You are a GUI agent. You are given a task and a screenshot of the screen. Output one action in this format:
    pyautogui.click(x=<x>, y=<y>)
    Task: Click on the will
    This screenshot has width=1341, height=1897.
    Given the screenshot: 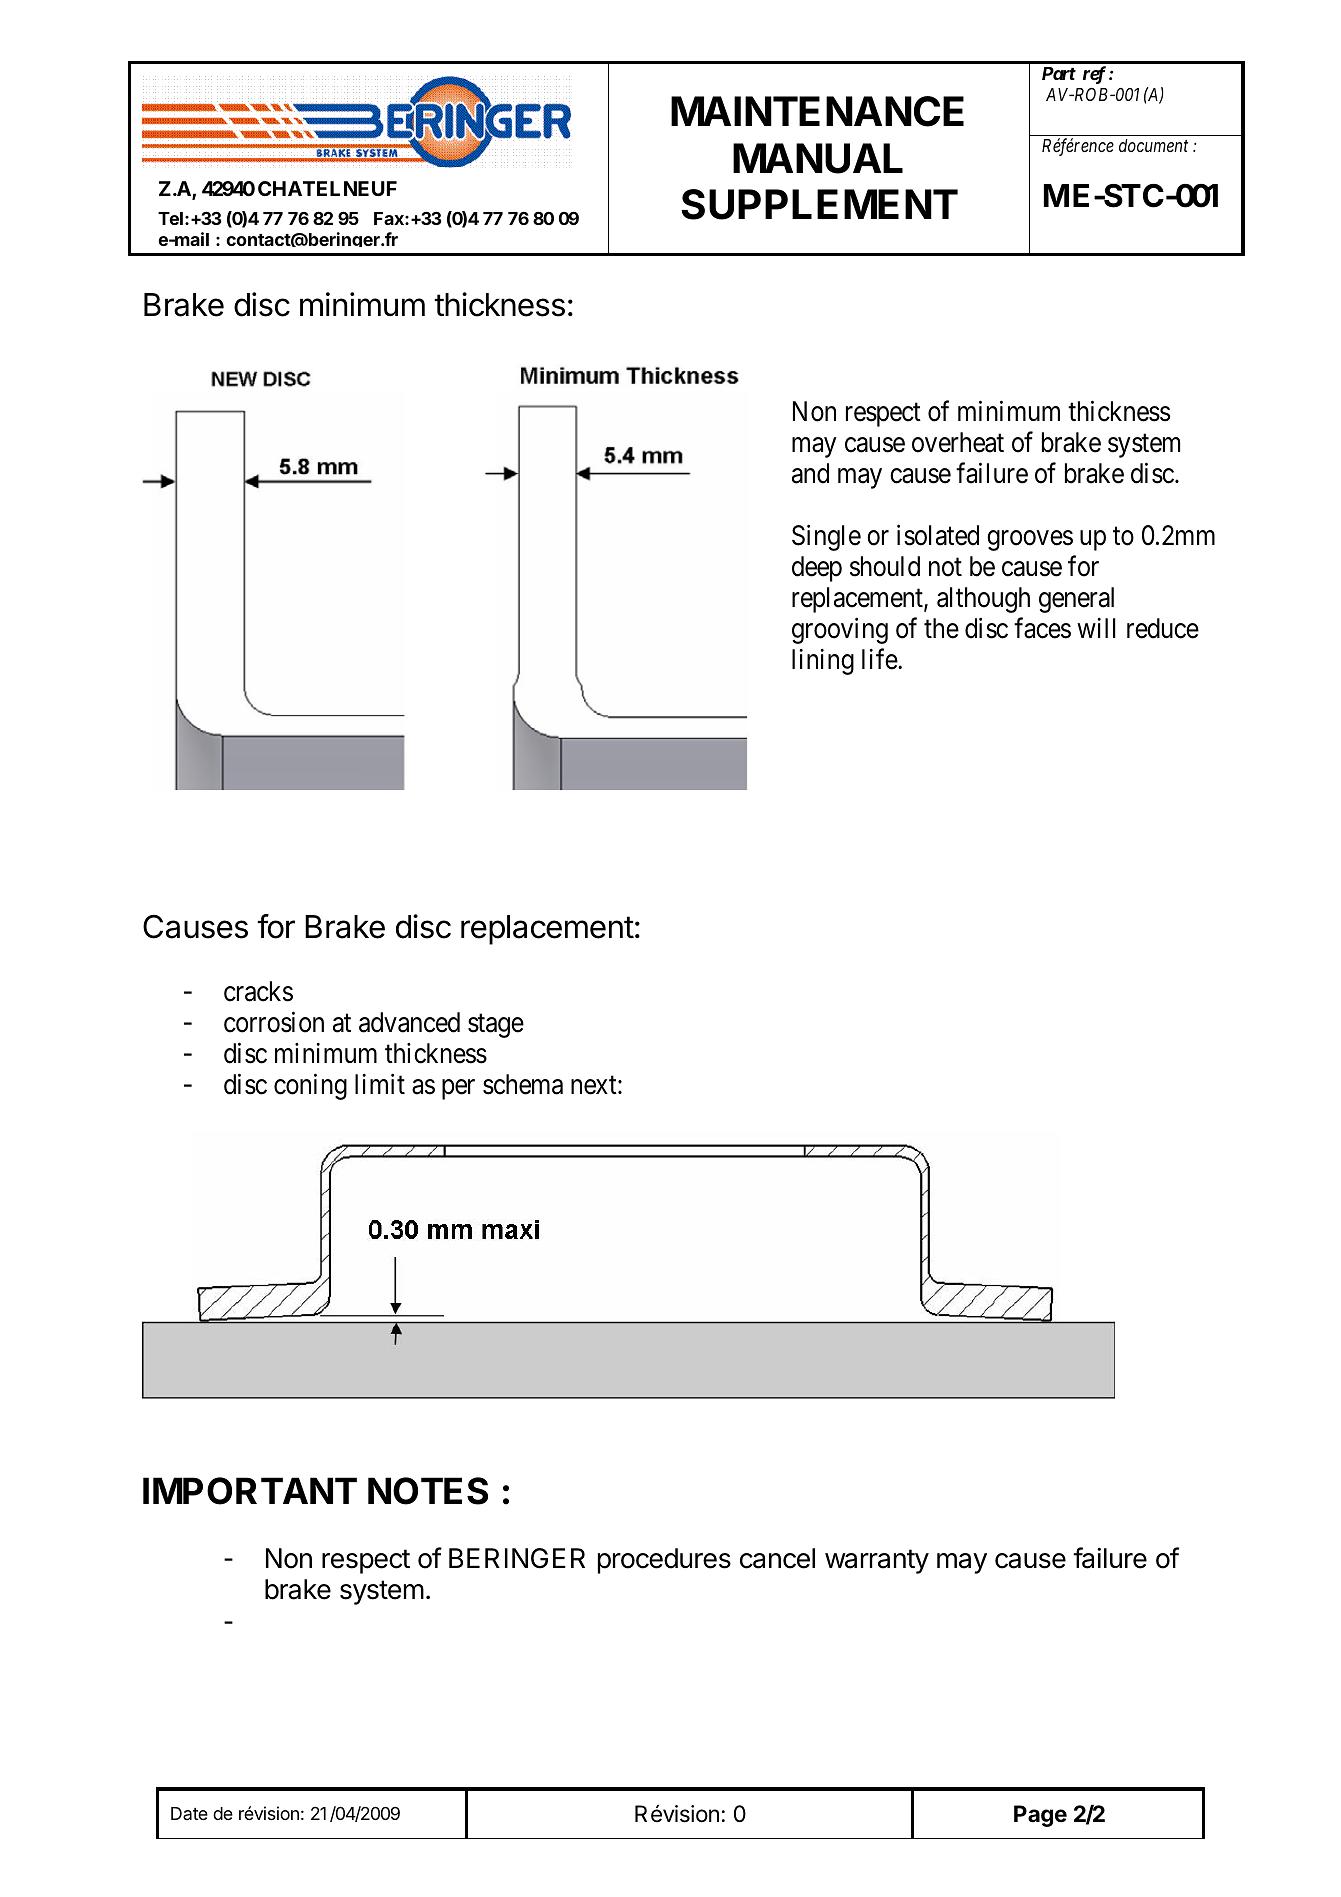 What is the action you would take?
    pyautogui.click(x=1096, y=628)
